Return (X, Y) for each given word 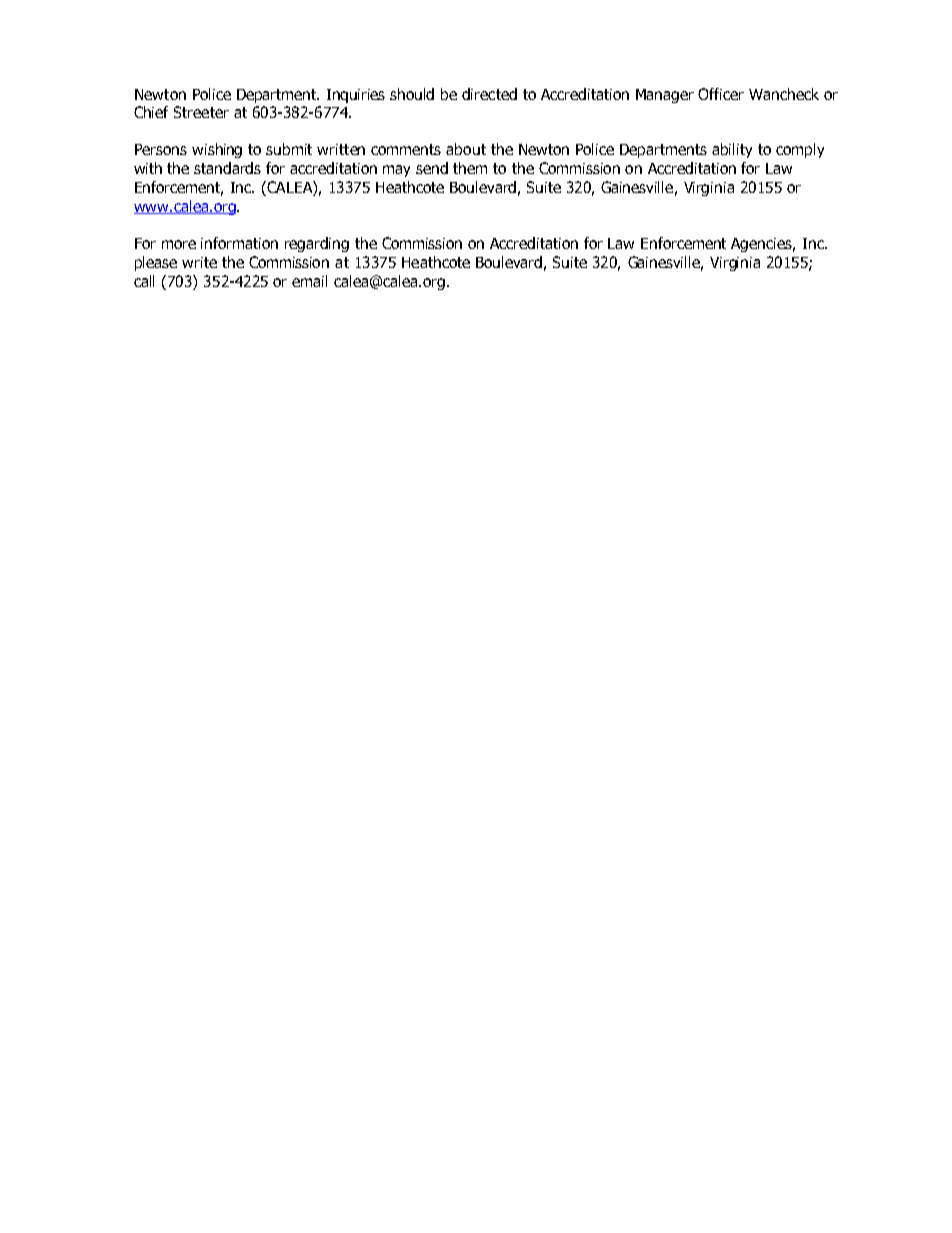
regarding (317, 244)
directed (489, 94)
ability (732, 150)
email (309, 281)
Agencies (763, 245)
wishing (217, 150)
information (239, 243)
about (466, 149)
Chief (151, 112)
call (144, 281)
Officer (721, 94)
